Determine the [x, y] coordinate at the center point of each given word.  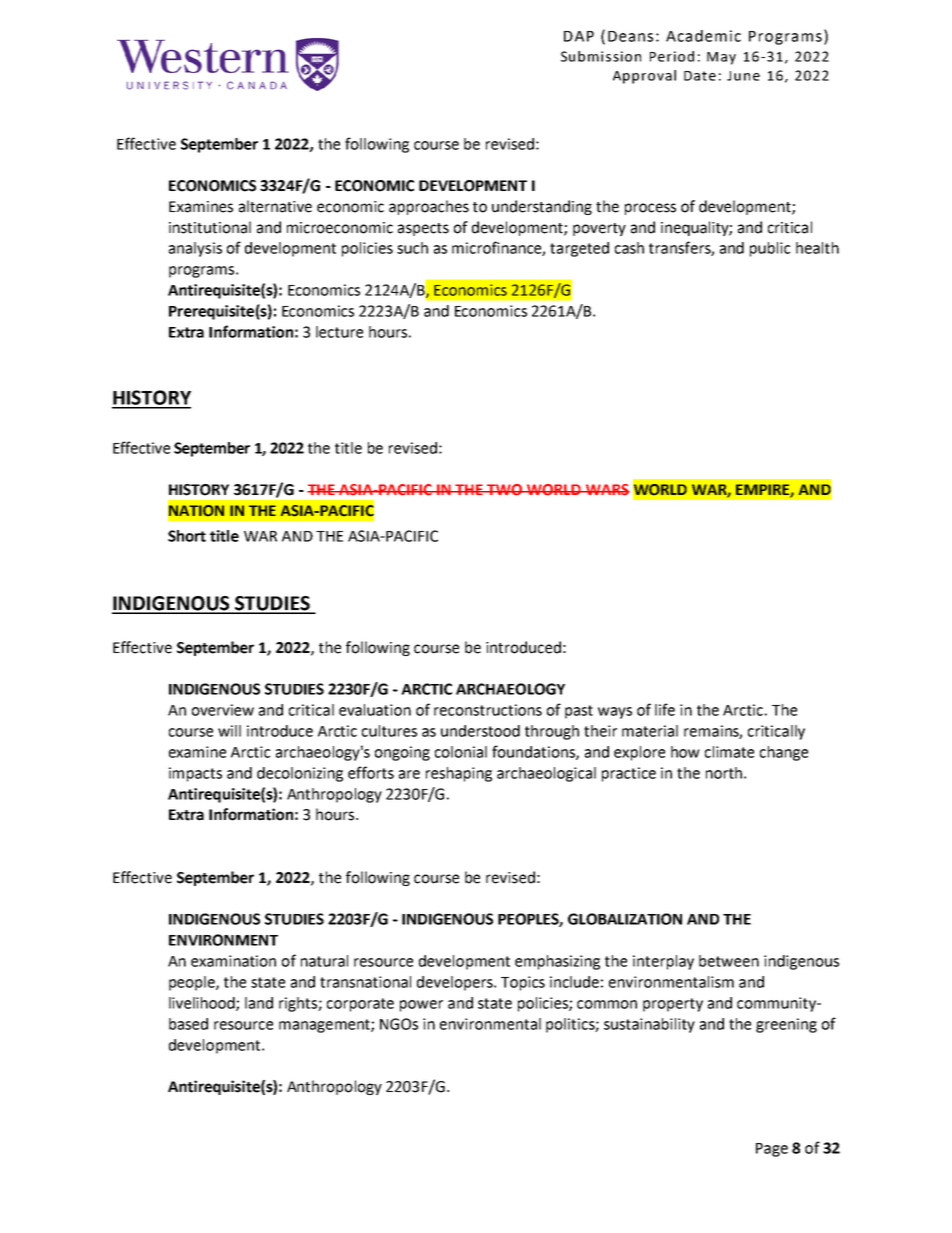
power [421, 1006]
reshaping [459, 774]
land [259, 1003]
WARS [607, 490]
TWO [505, 490]
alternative [275, 206]
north [724, 773]
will [229, 731]
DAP [579, 36]
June [743, 76]
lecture [339, 332]
